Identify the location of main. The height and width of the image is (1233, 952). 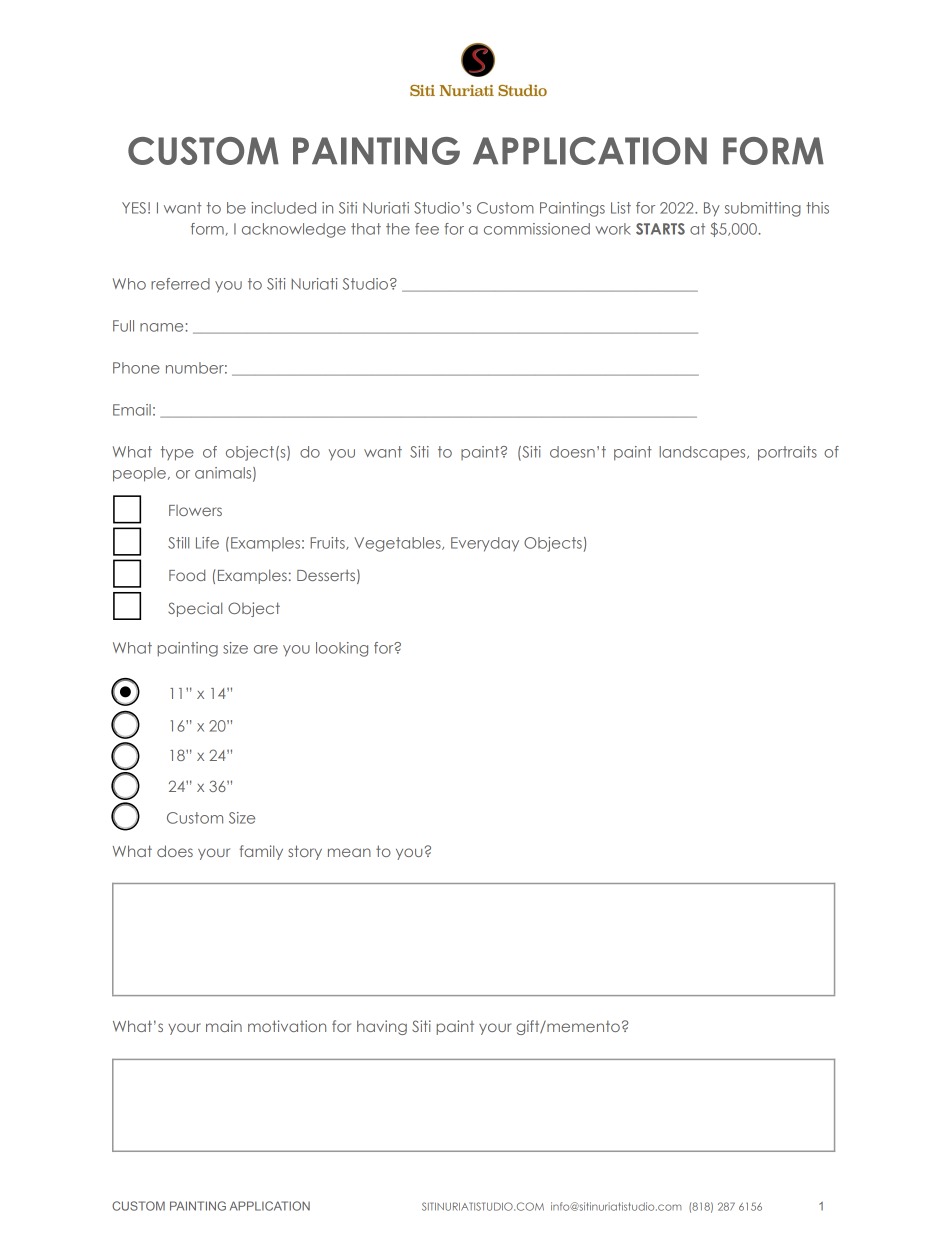
(224, 1026).
